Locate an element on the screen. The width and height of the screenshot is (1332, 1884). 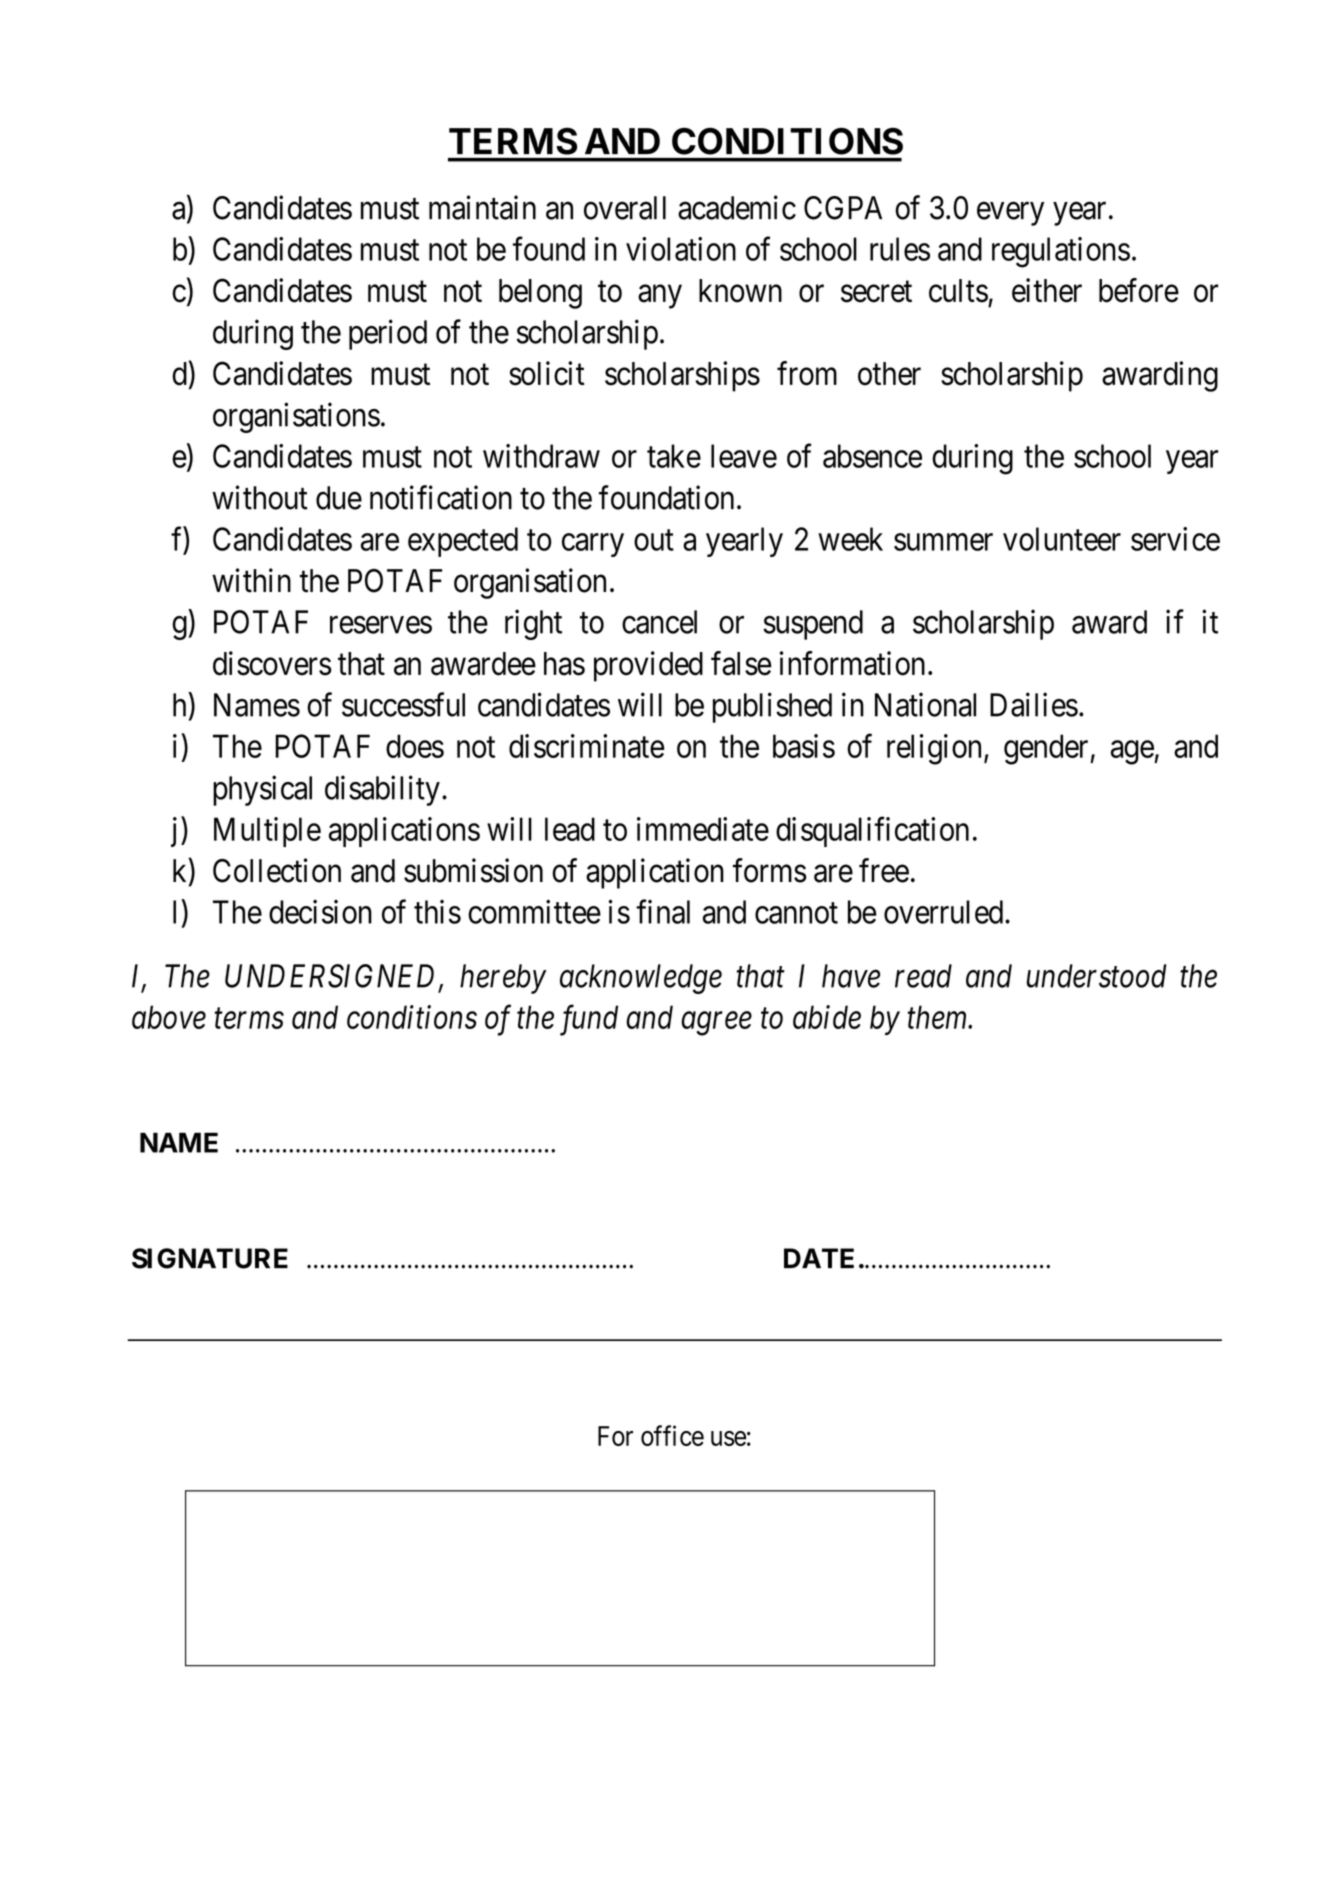
gender is located at coordinates (1047, 749).
